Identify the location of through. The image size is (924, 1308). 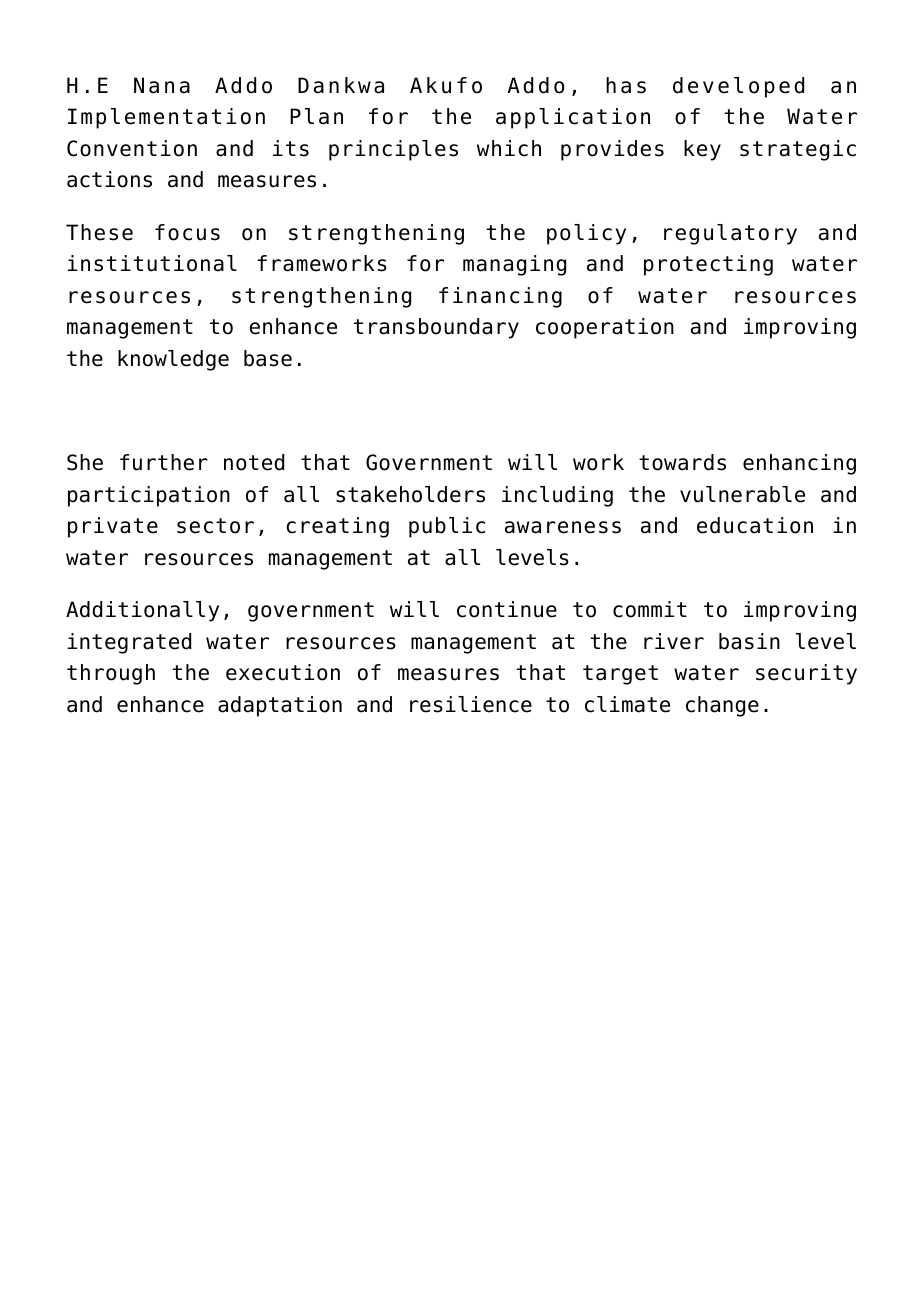
(111, 674).
